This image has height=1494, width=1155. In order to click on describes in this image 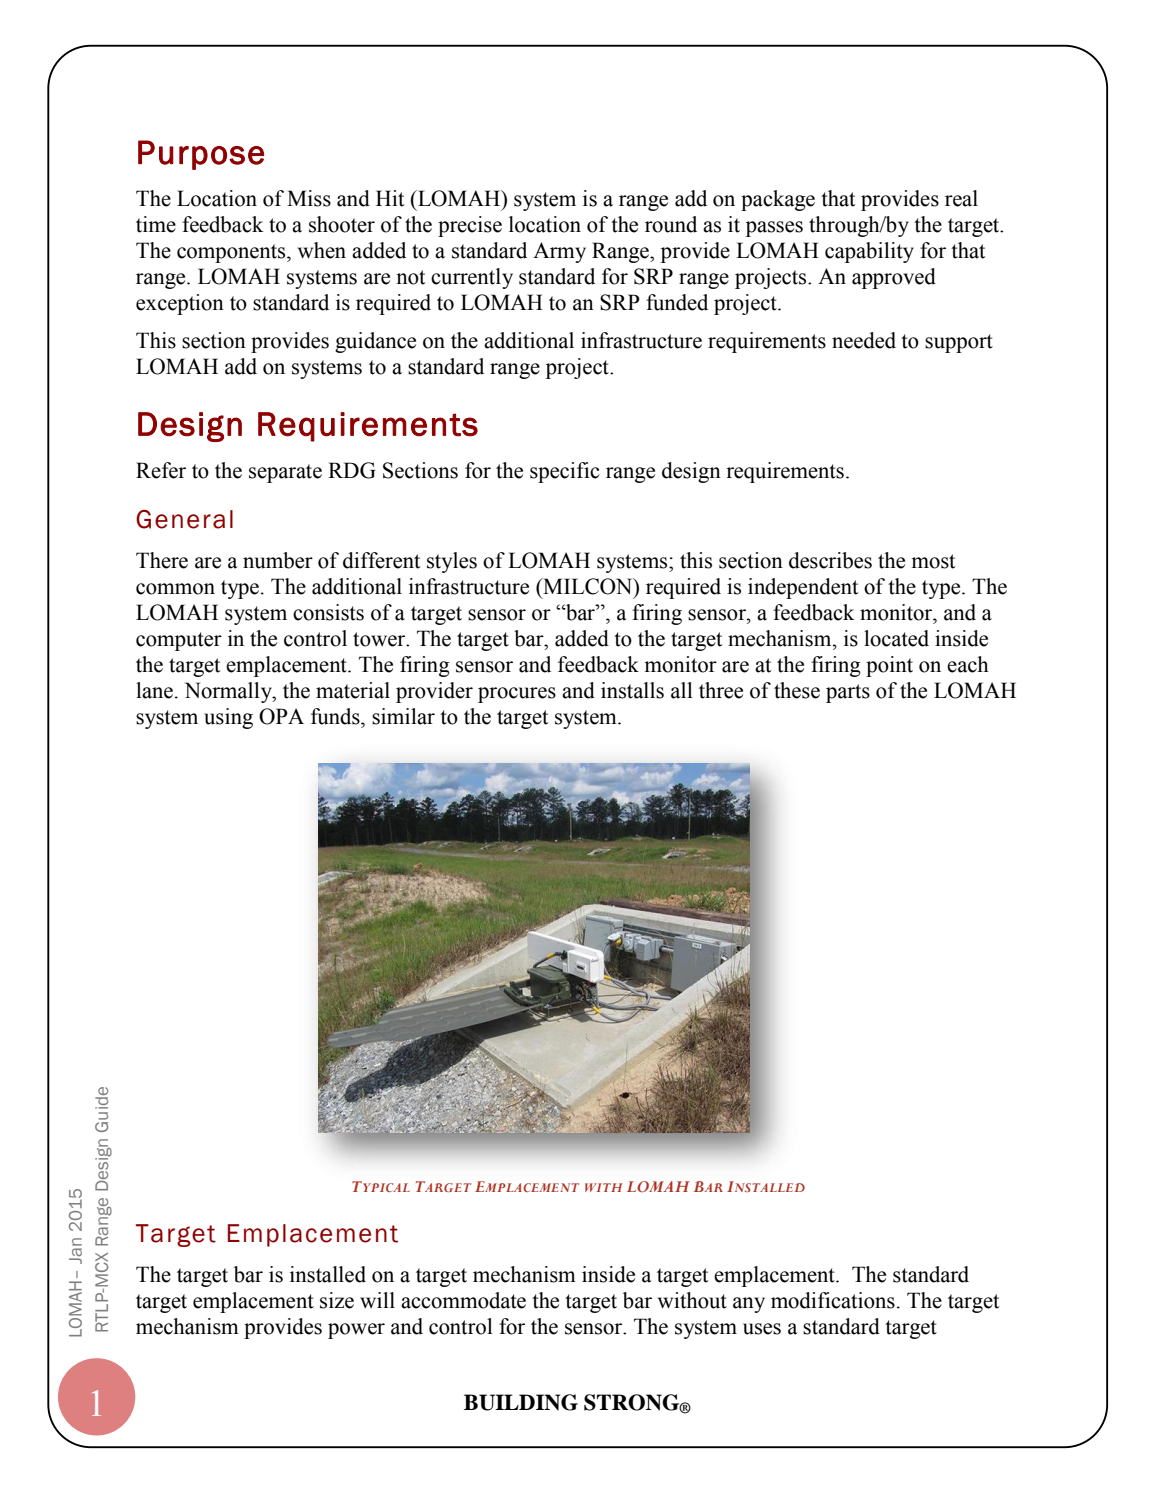, I will do `click(830, 560)`.
